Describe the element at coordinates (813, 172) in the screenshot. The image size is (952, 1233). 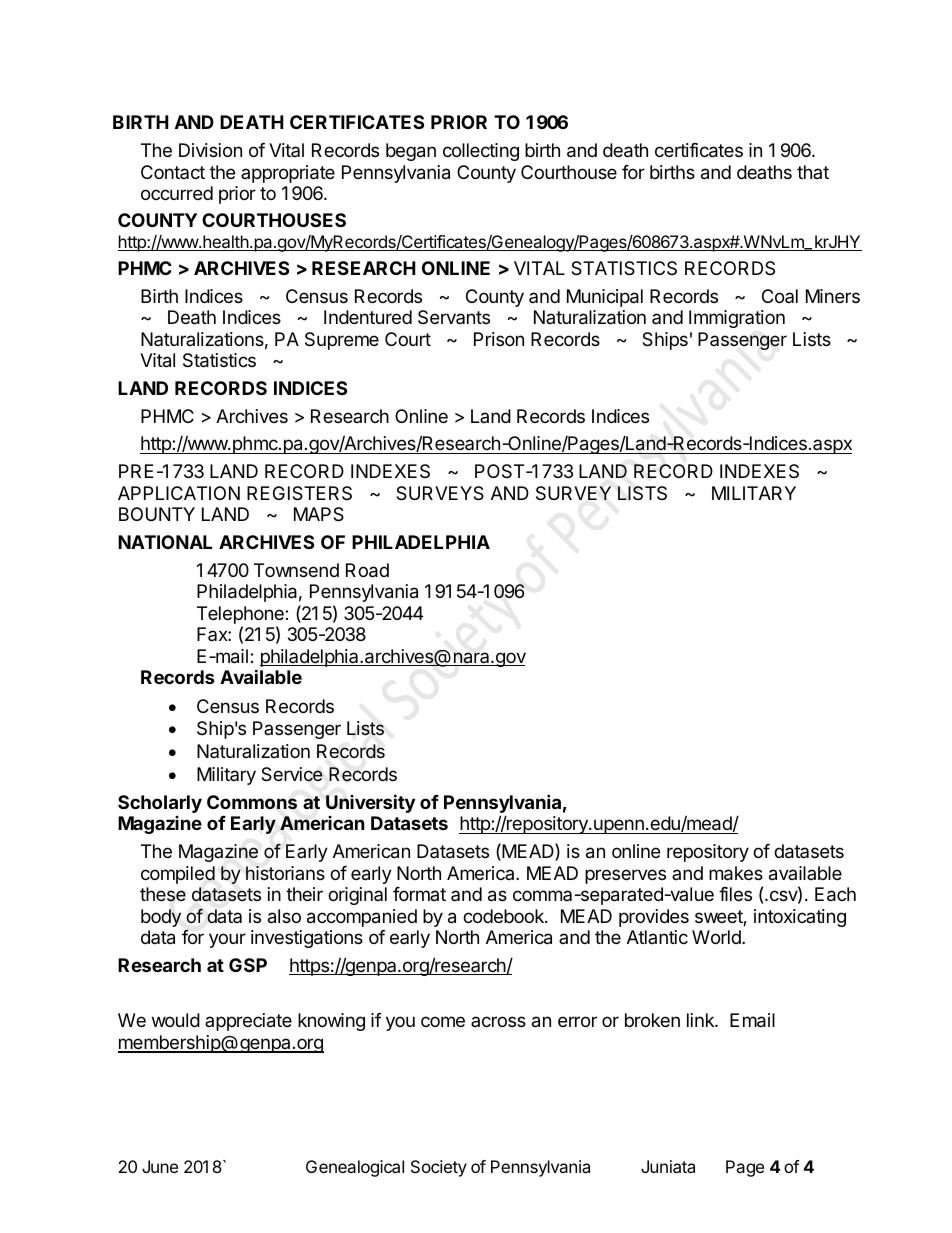
I see `that` at that location.
